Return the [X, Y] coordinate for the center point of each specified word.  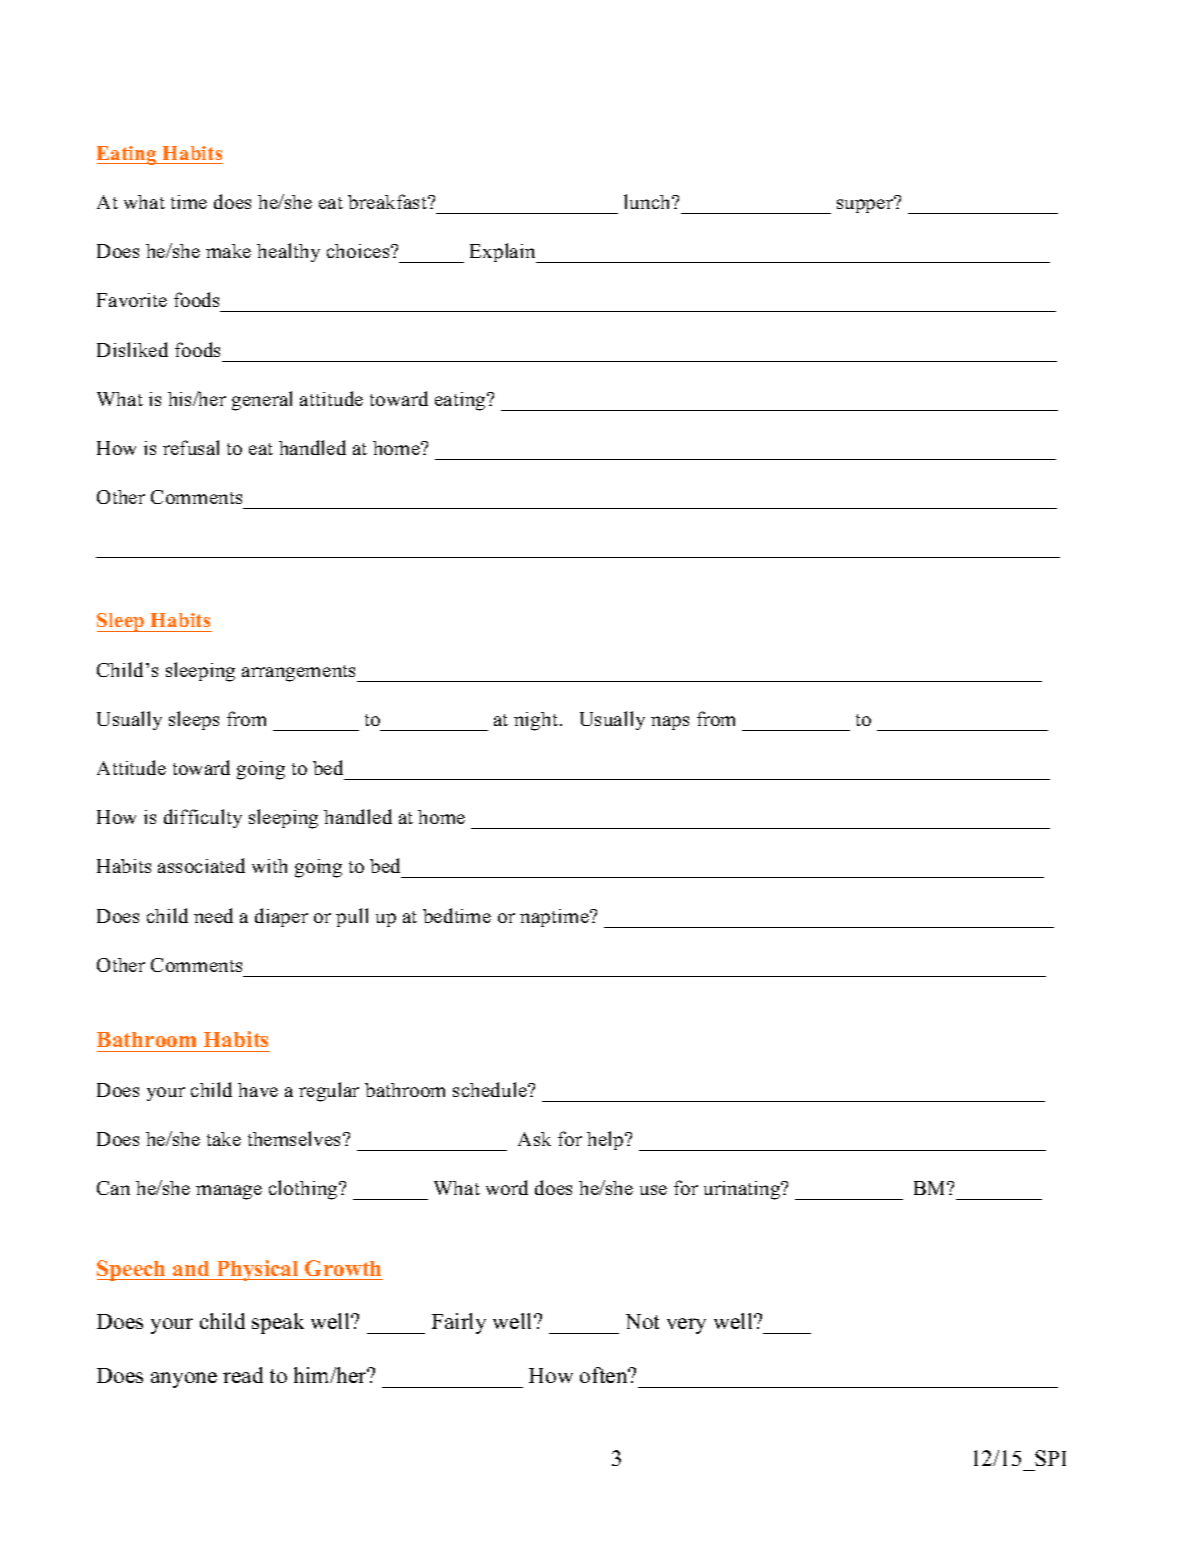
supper [866, 205]
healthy [288, 252]
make [228, 251]
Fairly [459, 1323]
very [686, 1326]
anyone [184, 1380]
